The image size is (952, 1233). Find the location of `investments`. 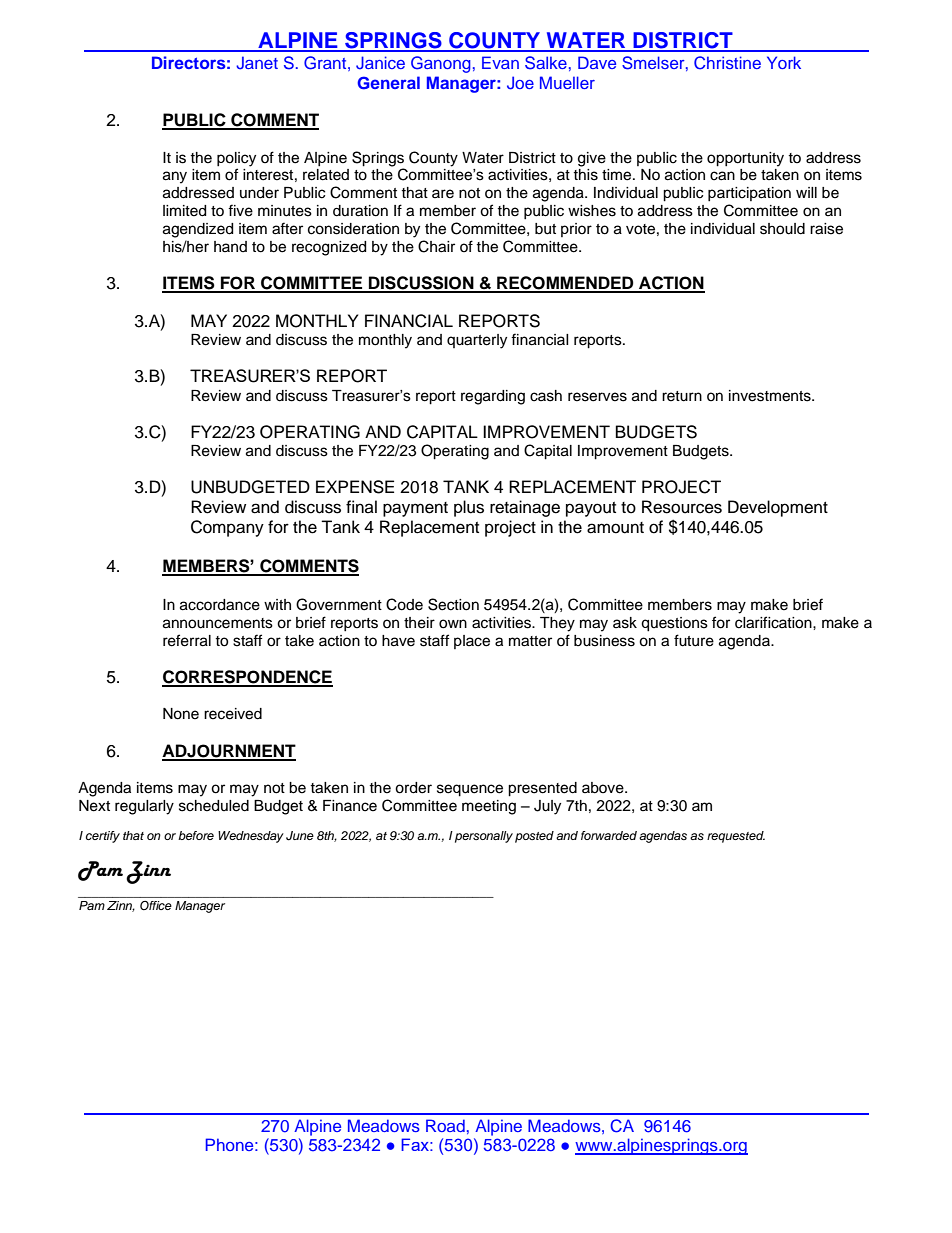

investments is located at coordinates (771, 396).
